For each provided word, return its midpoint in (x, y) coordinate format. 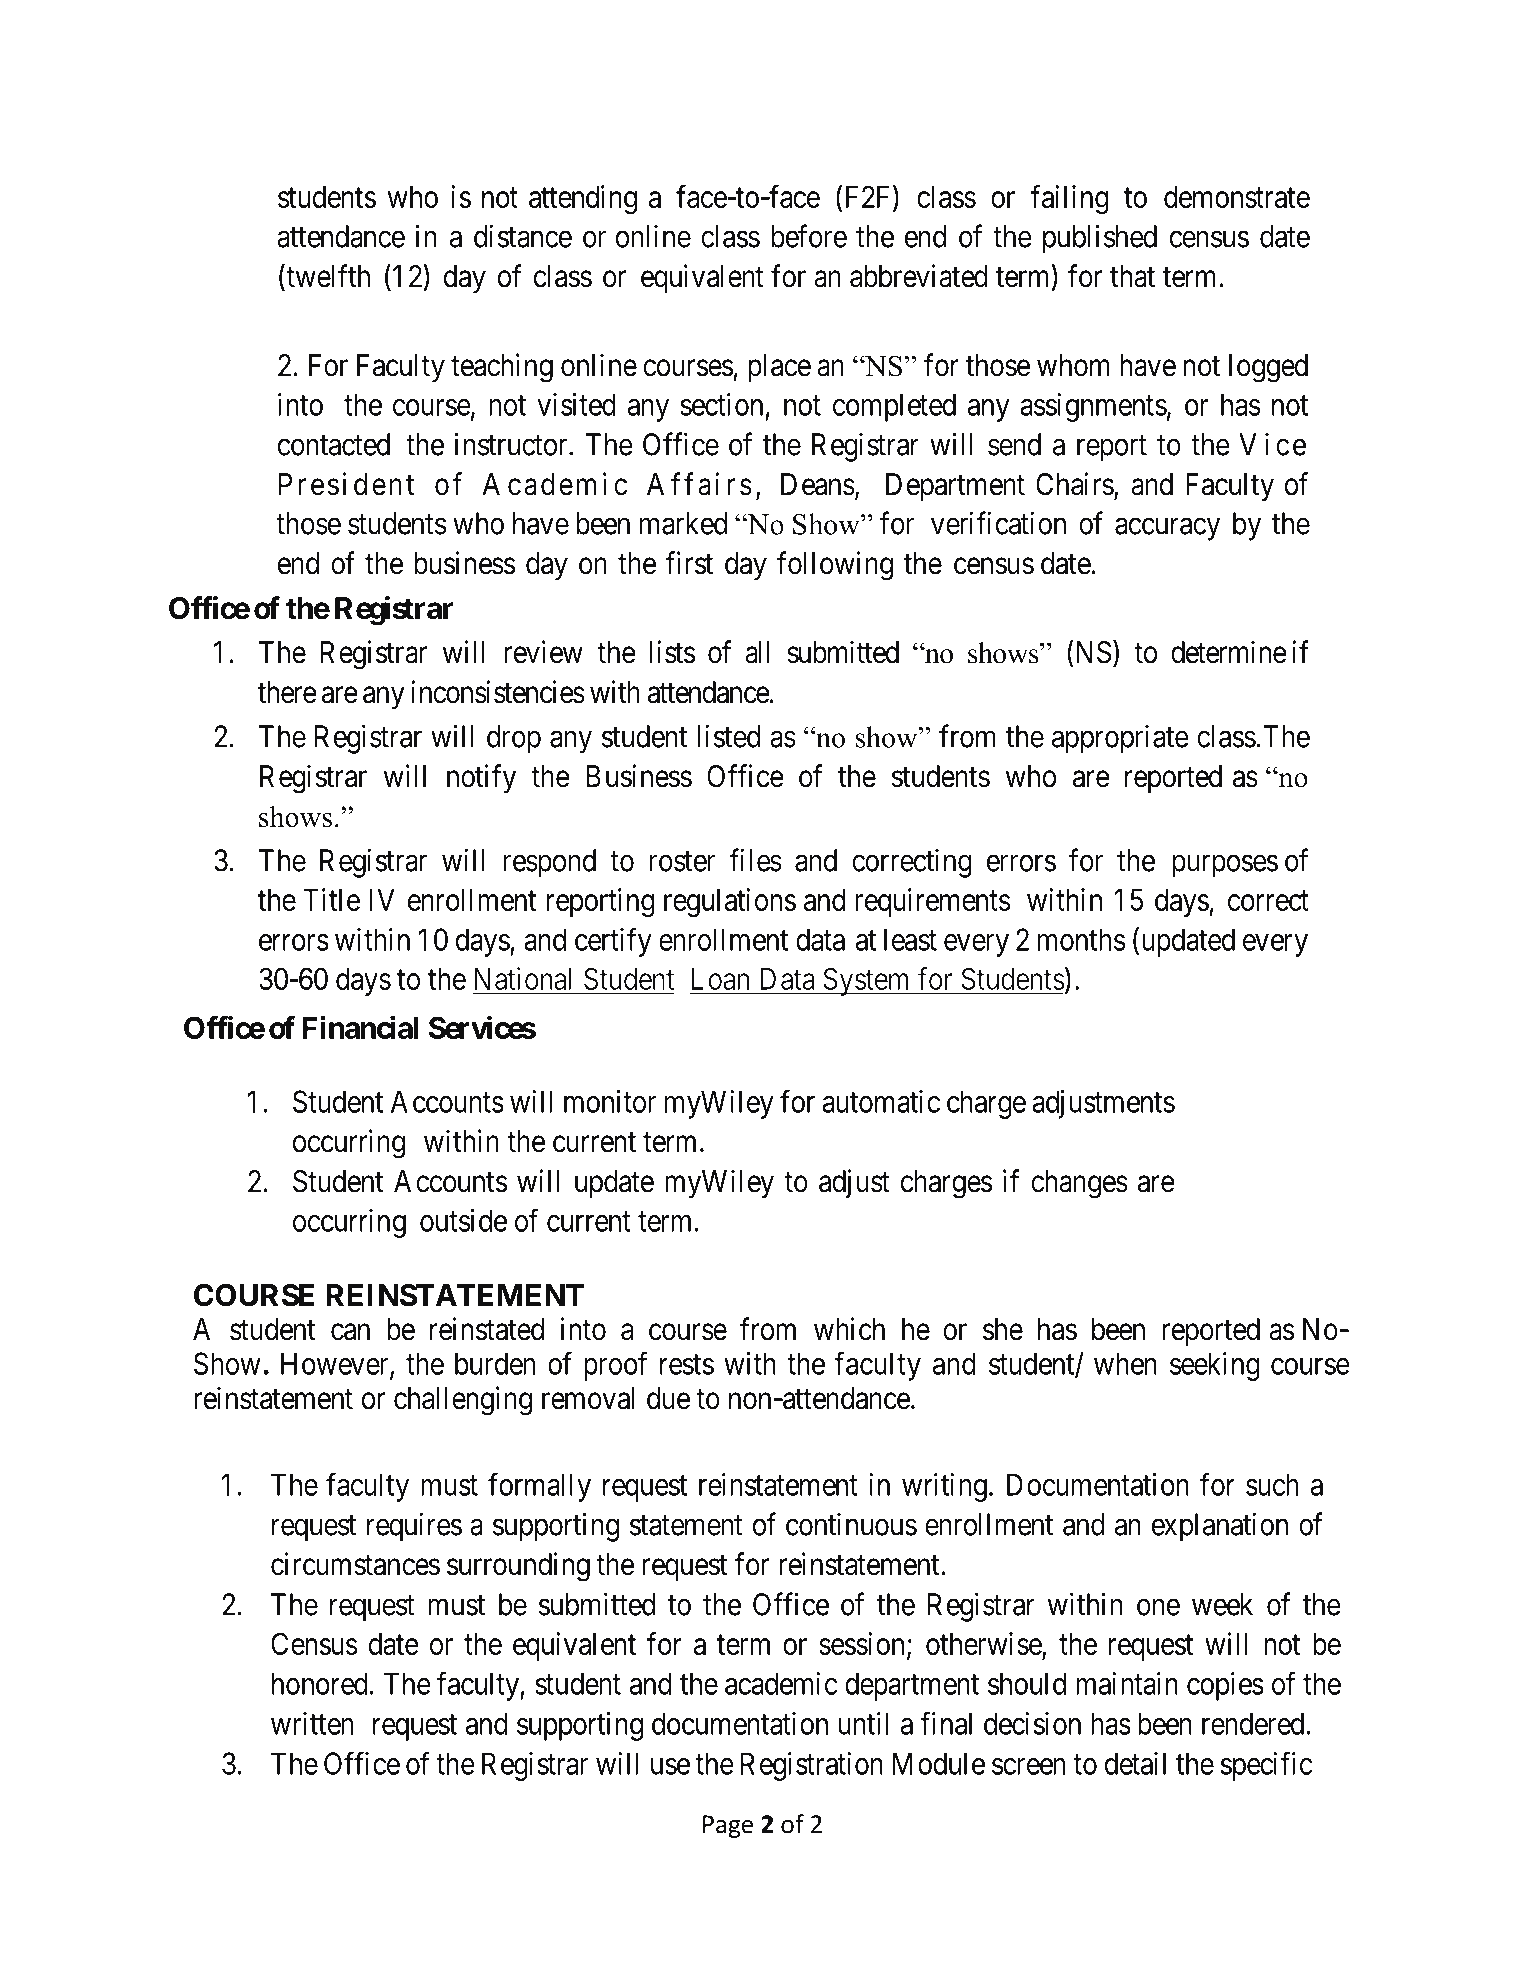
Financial (360, 1027)
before (809, 236)
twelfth (327, 277)
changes (1079, 1184)
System (867, 981)
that (1132, 276)
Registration (812, 1766)
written (312, 1723)
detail (1135, 1763)
